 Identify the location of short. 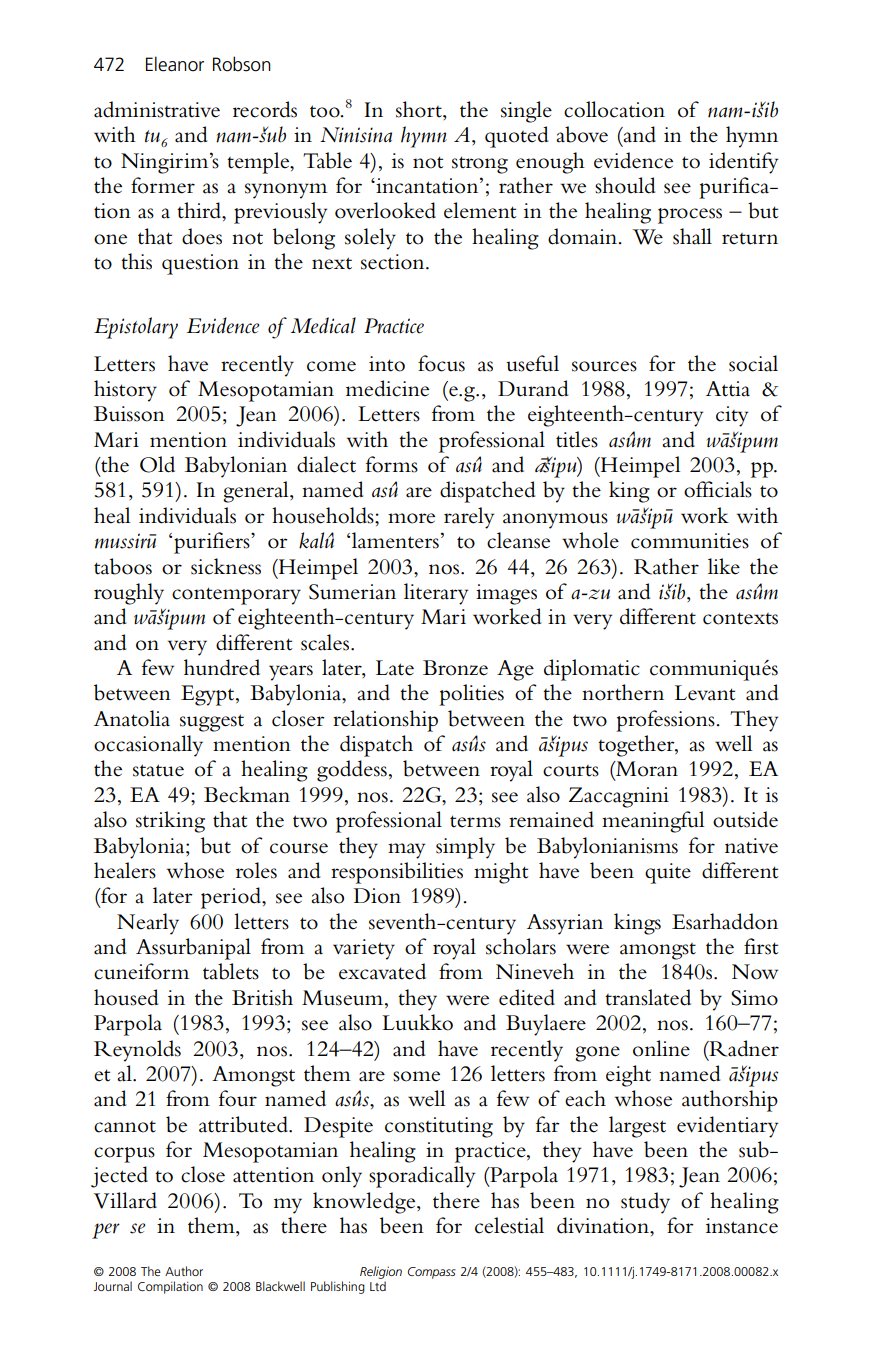
(420, 109).
